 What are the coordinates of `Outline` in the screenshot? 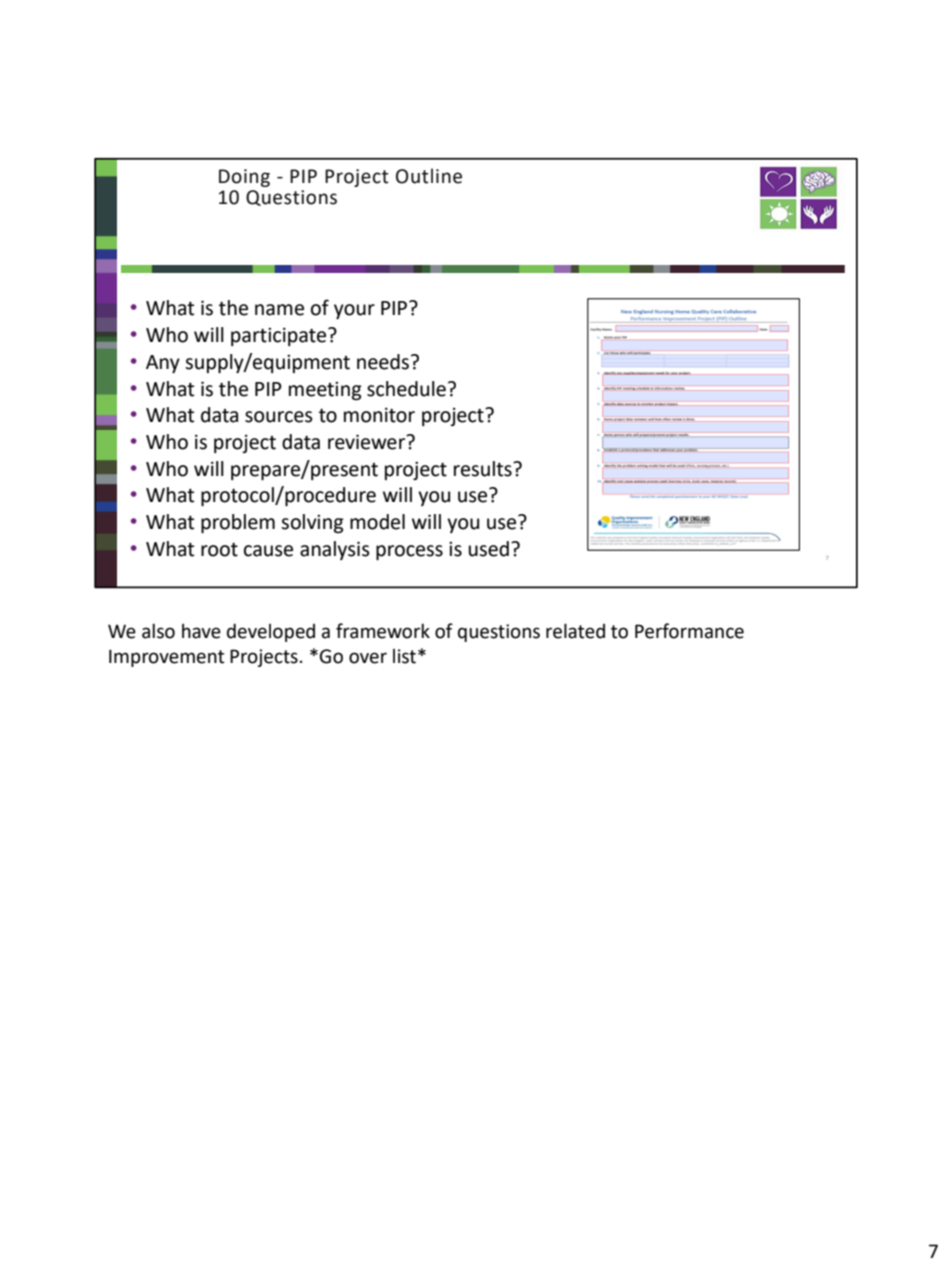 It's located at (429, 176).
